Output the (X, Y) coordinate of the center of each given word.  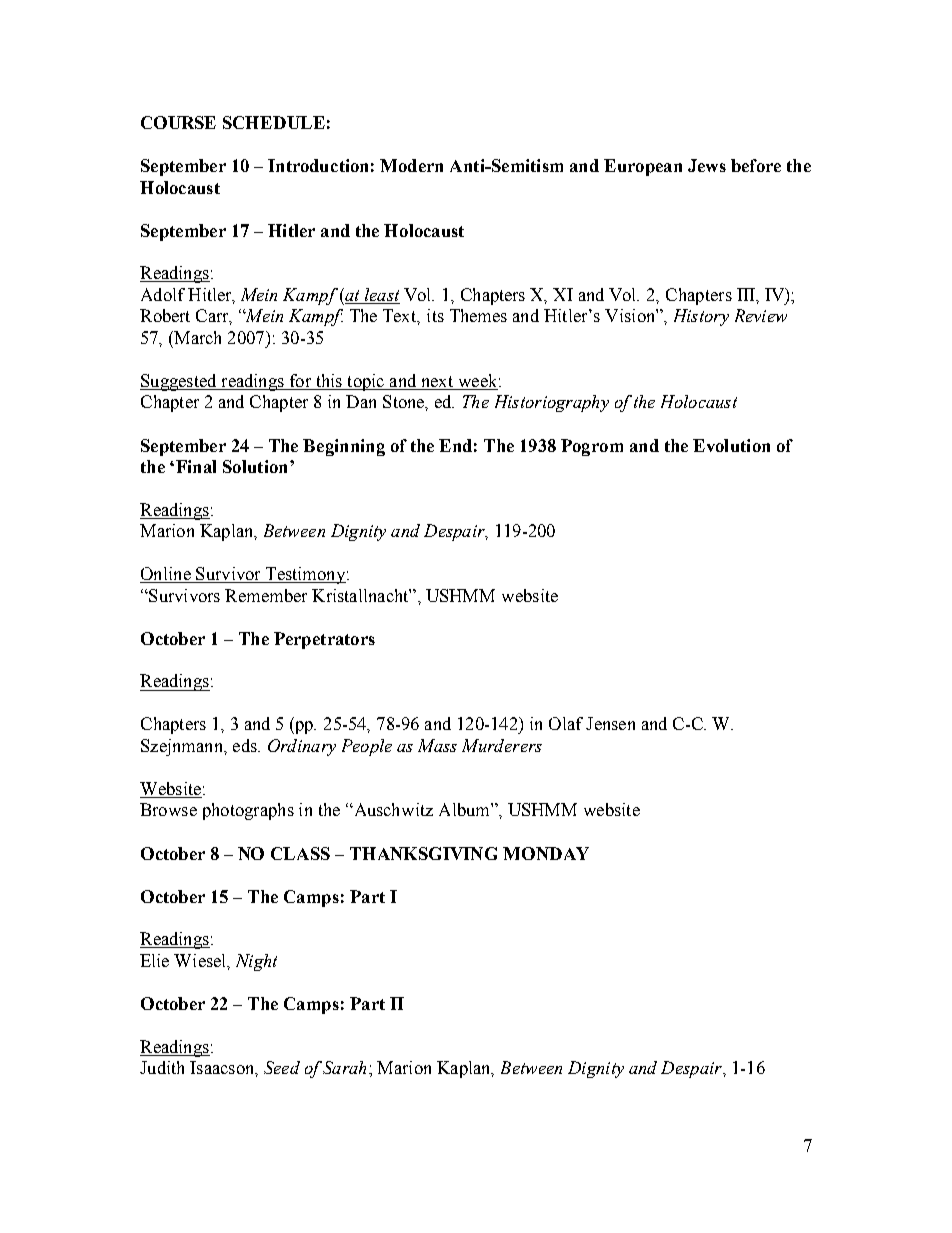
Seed (282, 1067)
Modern (411, 165)
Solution (255, 466)
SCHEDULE (274, 122)
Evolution (731, 445)
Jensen (610, 723)
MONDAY (546, 853)
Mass (437, 745)
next (437, 381)
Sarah (344, 1067)
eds (246, 745)
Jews (707, 165)
